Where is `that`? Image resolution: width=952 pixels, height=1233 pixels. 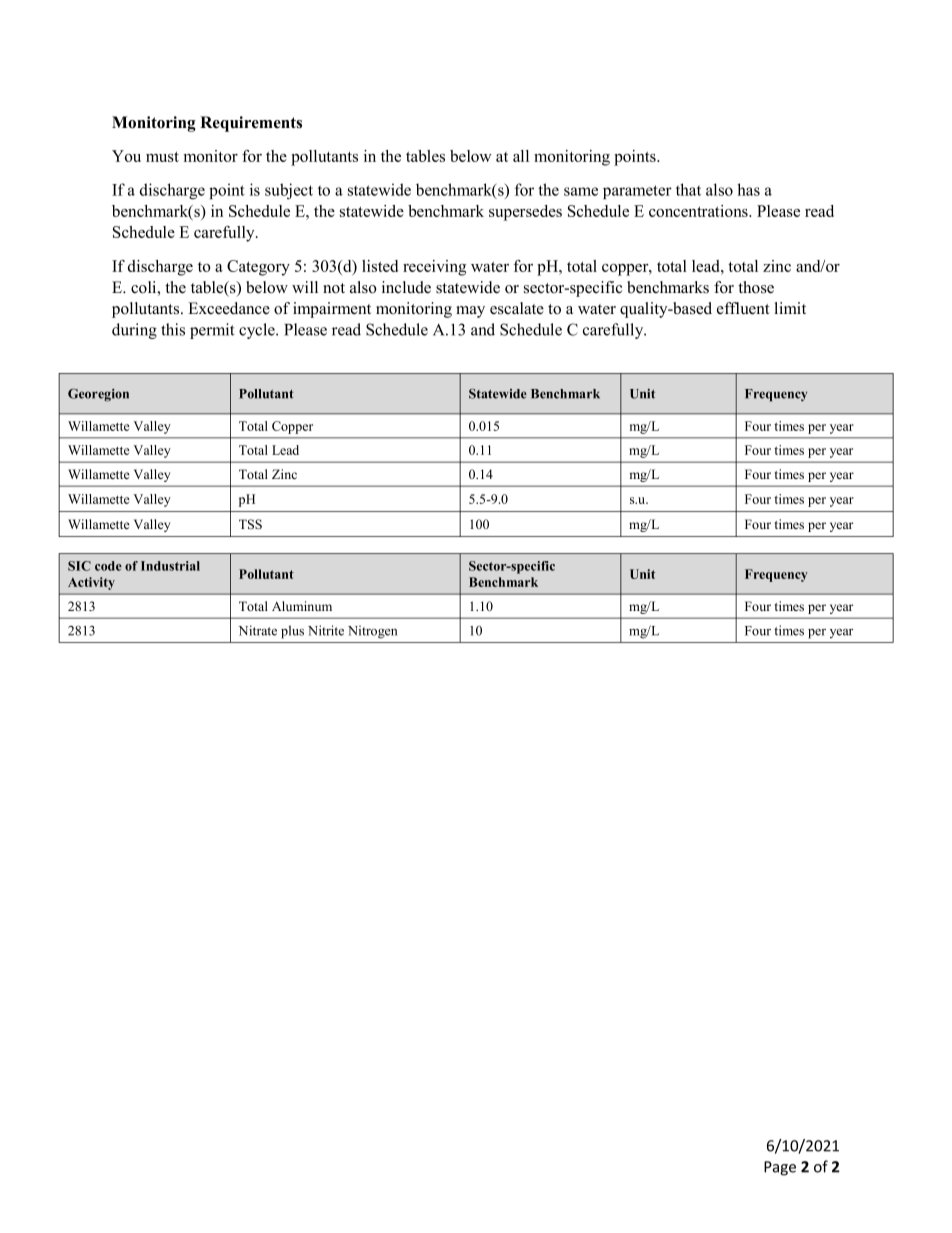
that is located at coordinates (688, 189).
